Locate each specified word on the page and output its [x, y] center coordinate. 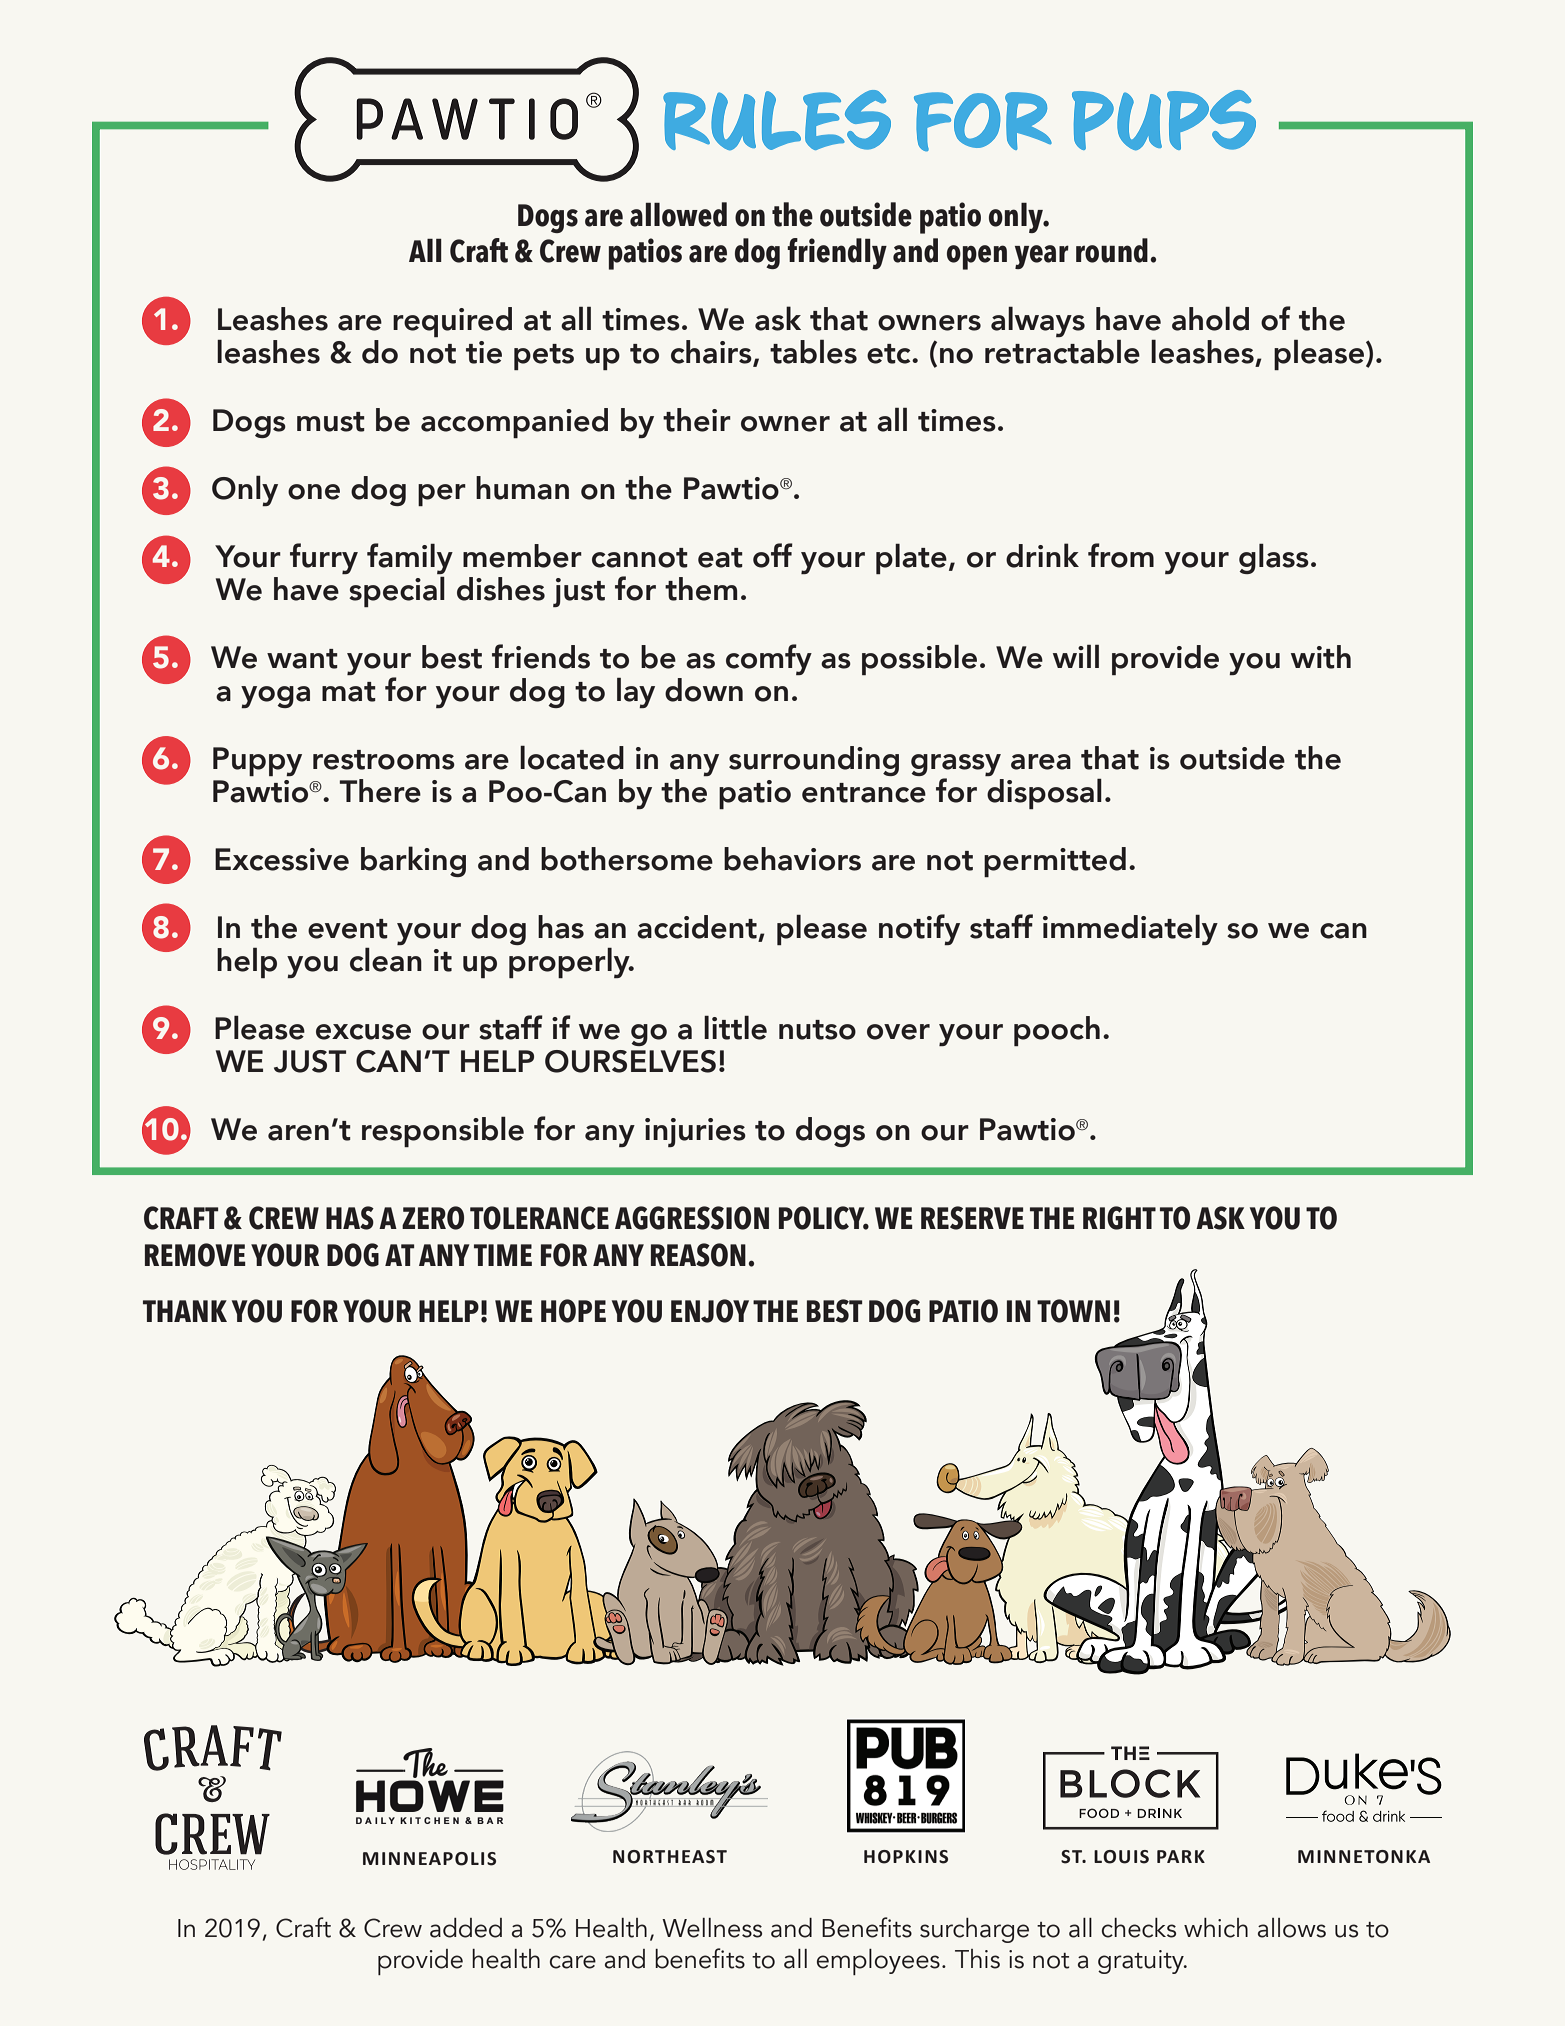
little [735, 1027]
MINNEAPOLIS [429, 1859]
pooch [1057, 1031]
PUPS [1164, 120]
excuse [363, 1032]
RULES [777, 120]
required [452, 322]
